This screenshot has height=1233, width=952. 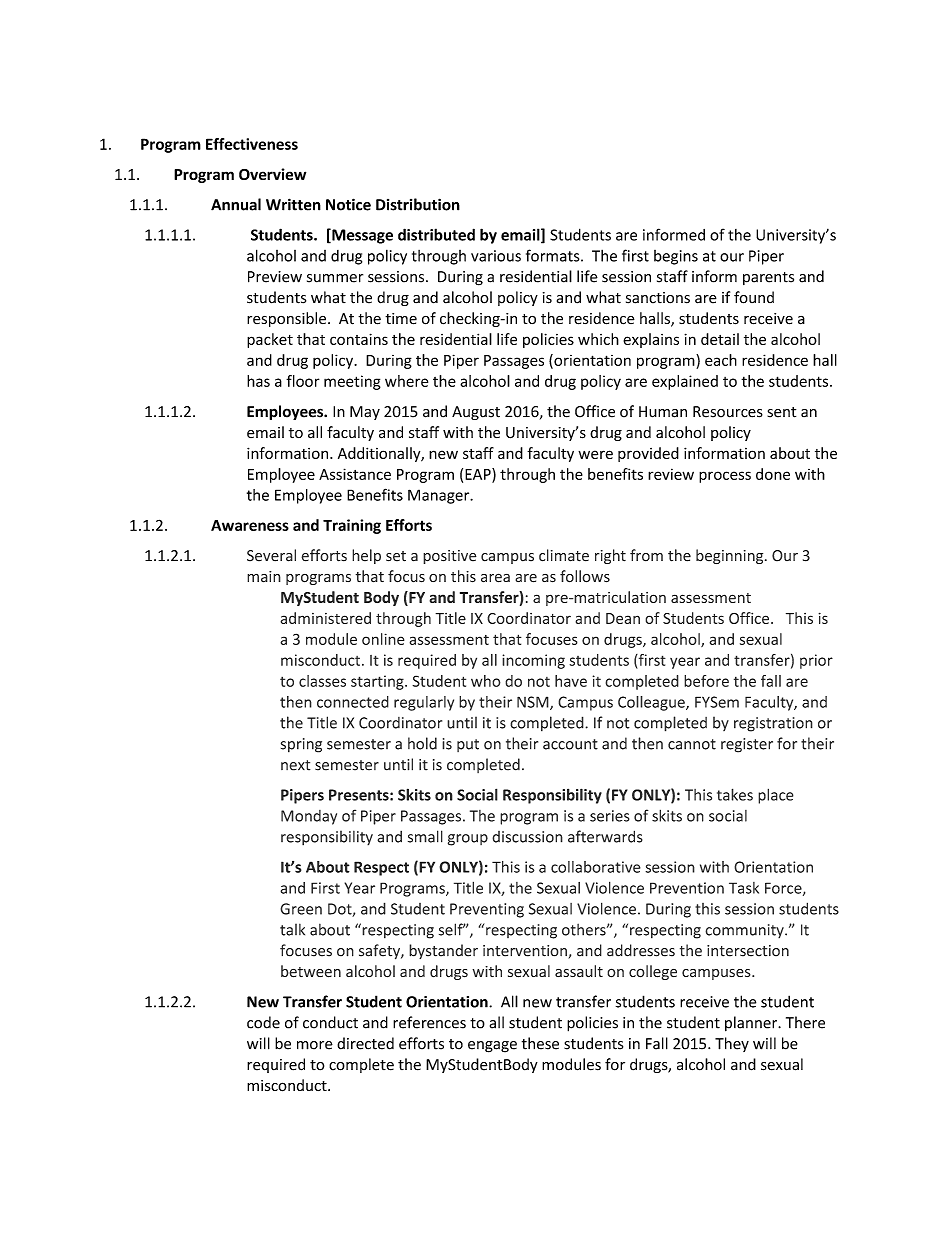 I want to click on various, so click(x=496, y=256).
